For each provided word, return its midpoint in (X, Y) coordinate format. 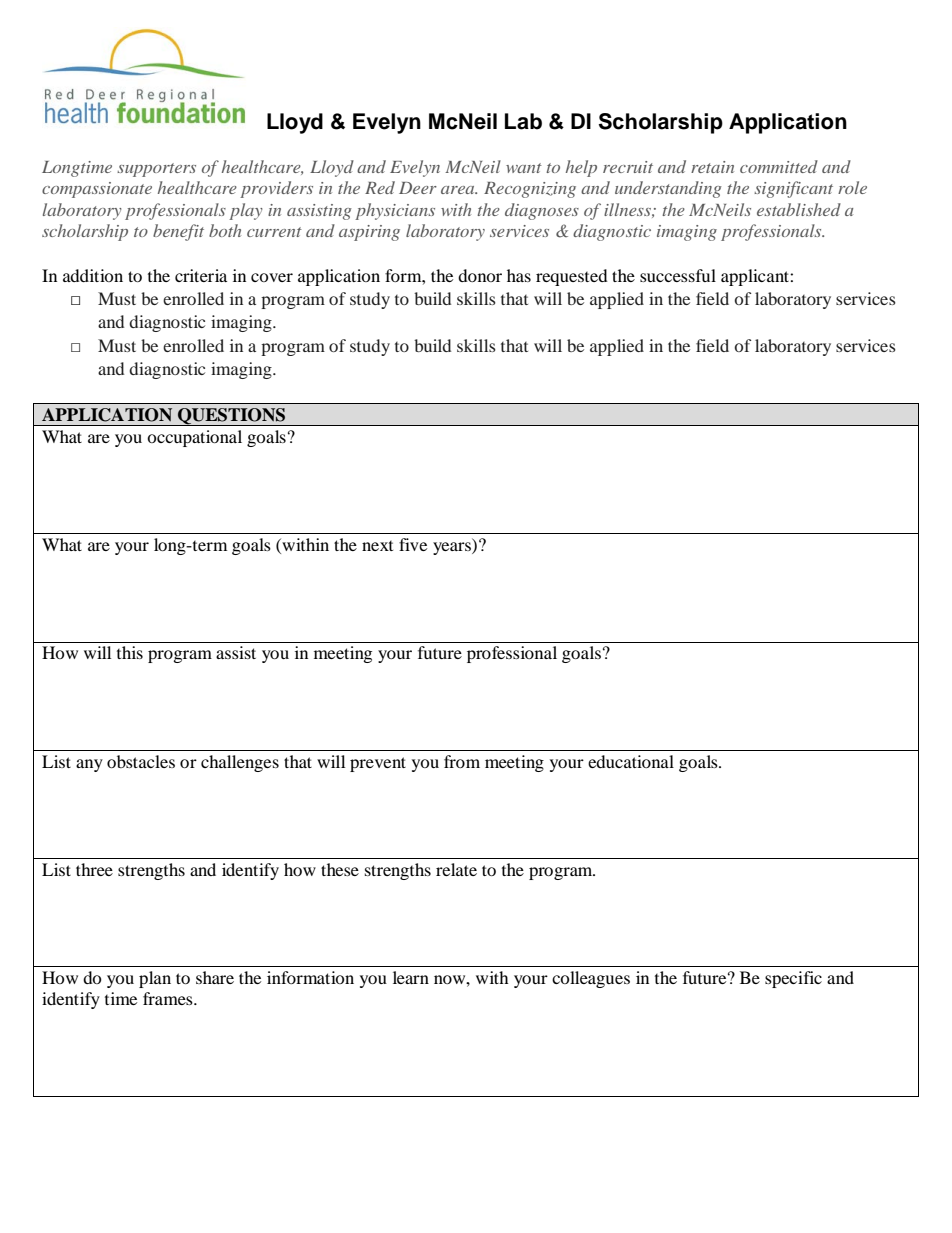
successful (678, 275)
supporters (156, 170)
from (462, 761)
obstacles (141, 761)
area (459, 190)
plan (155, 979)
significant (793, 189)
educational (631, 761)
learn (411, 977)
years (453, 548)
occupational (194, 438)
